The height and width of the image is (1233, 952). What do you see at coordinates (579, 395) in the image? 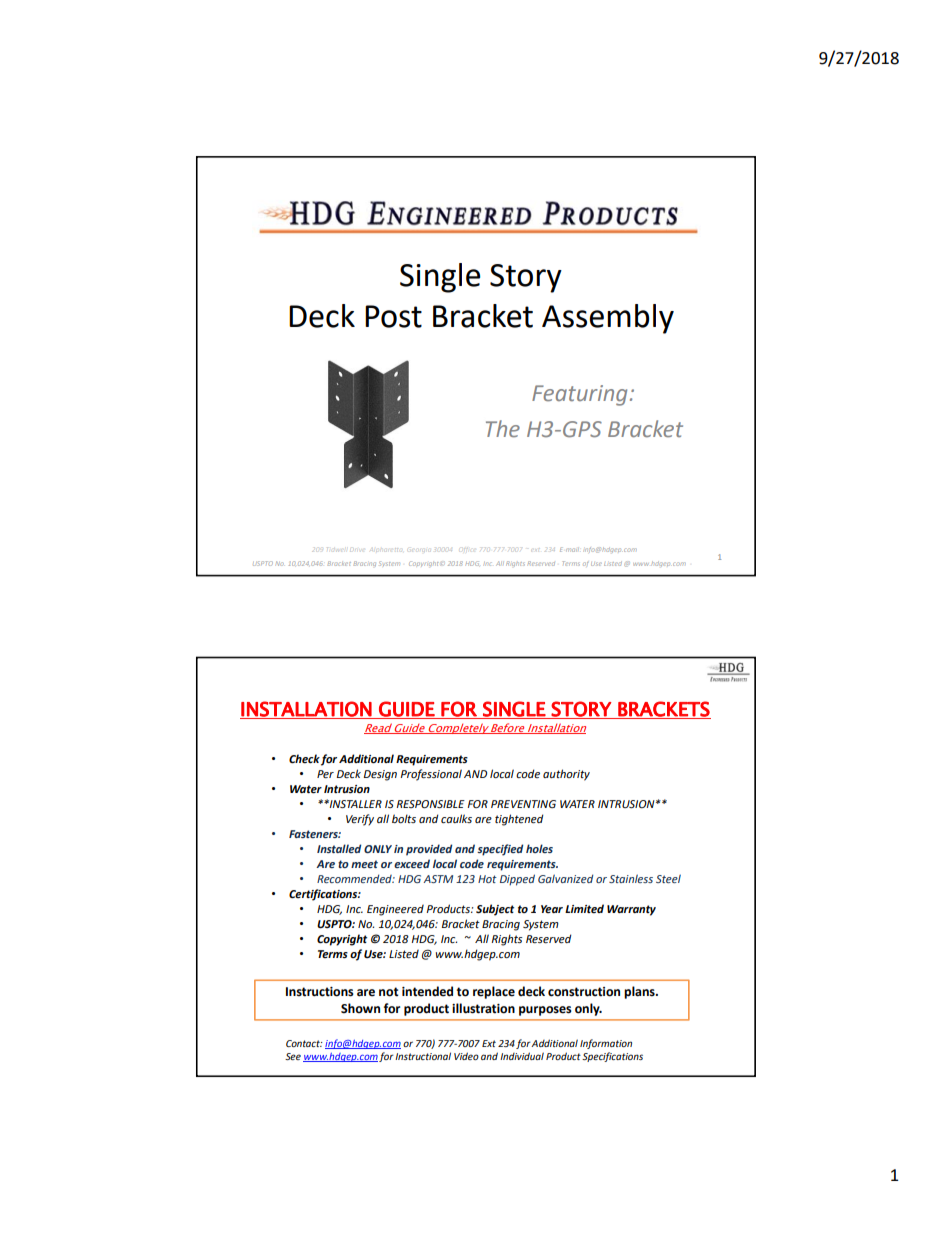
I see `Featuring` at bounding box center [579, 395].
